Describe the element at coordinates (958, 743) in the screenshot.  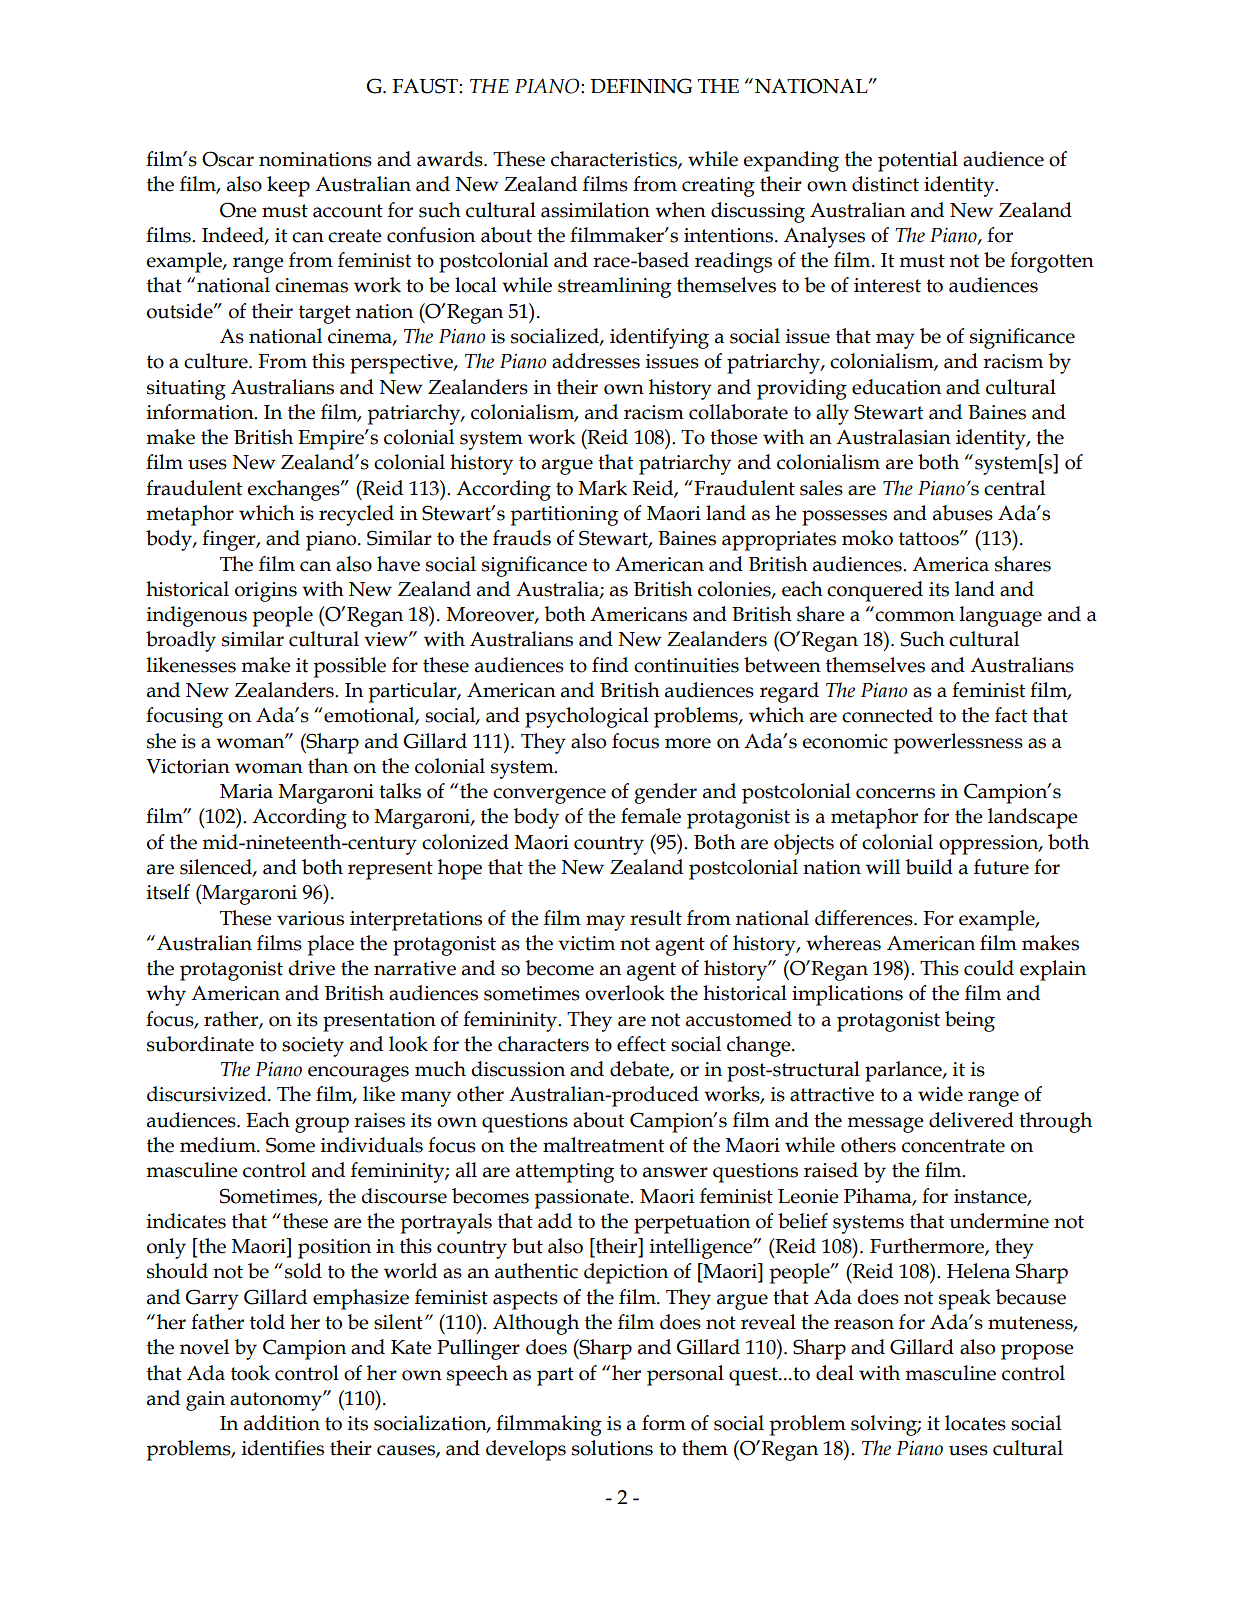
I see `powerlessness` at that location.
